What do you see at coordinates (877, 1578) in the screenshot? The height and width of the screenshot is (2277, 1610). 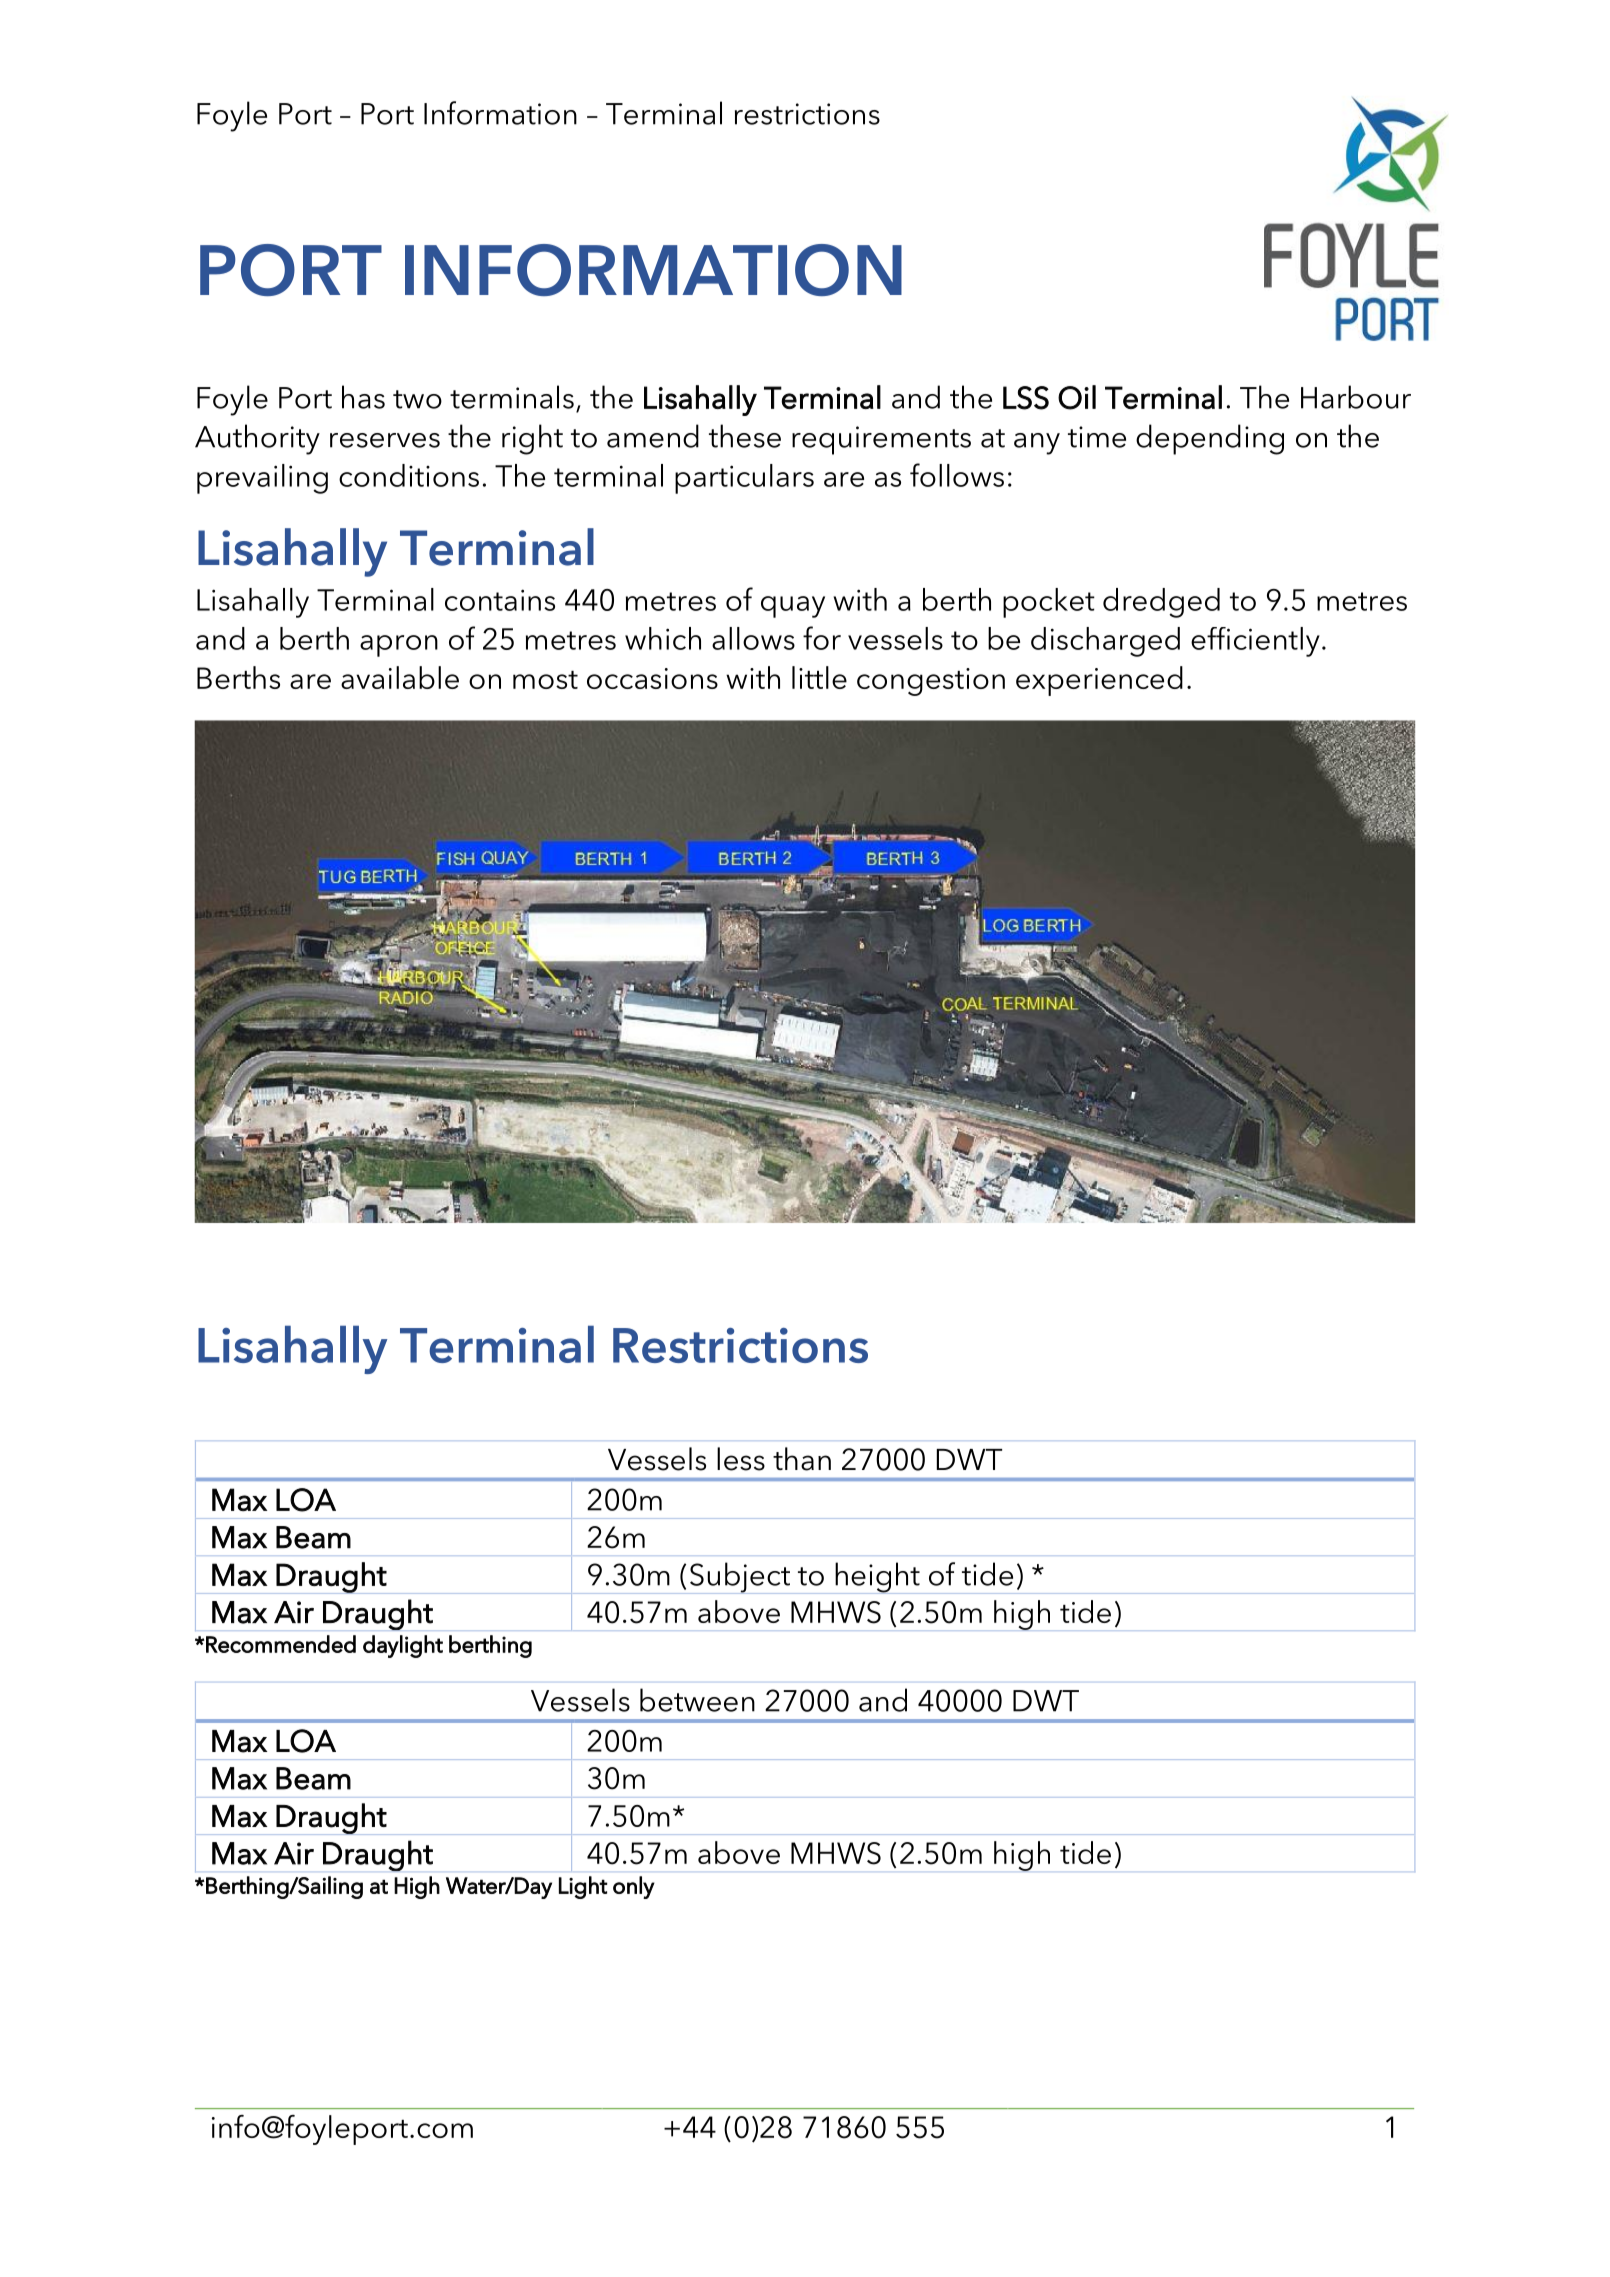 I see `height` at bounding box center [877, 1578].
